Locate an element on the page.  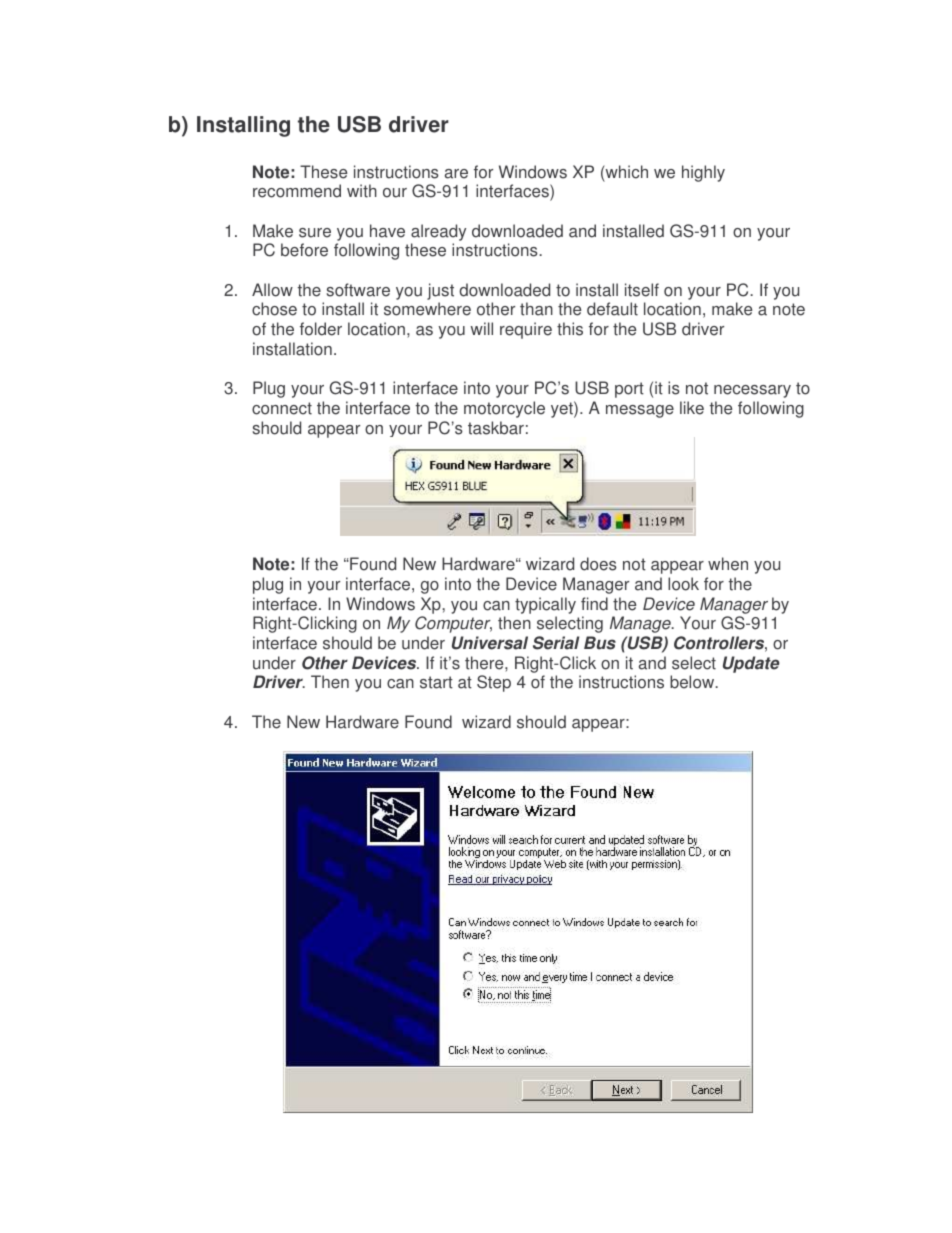
Step is located at coordinates (494, 683).
